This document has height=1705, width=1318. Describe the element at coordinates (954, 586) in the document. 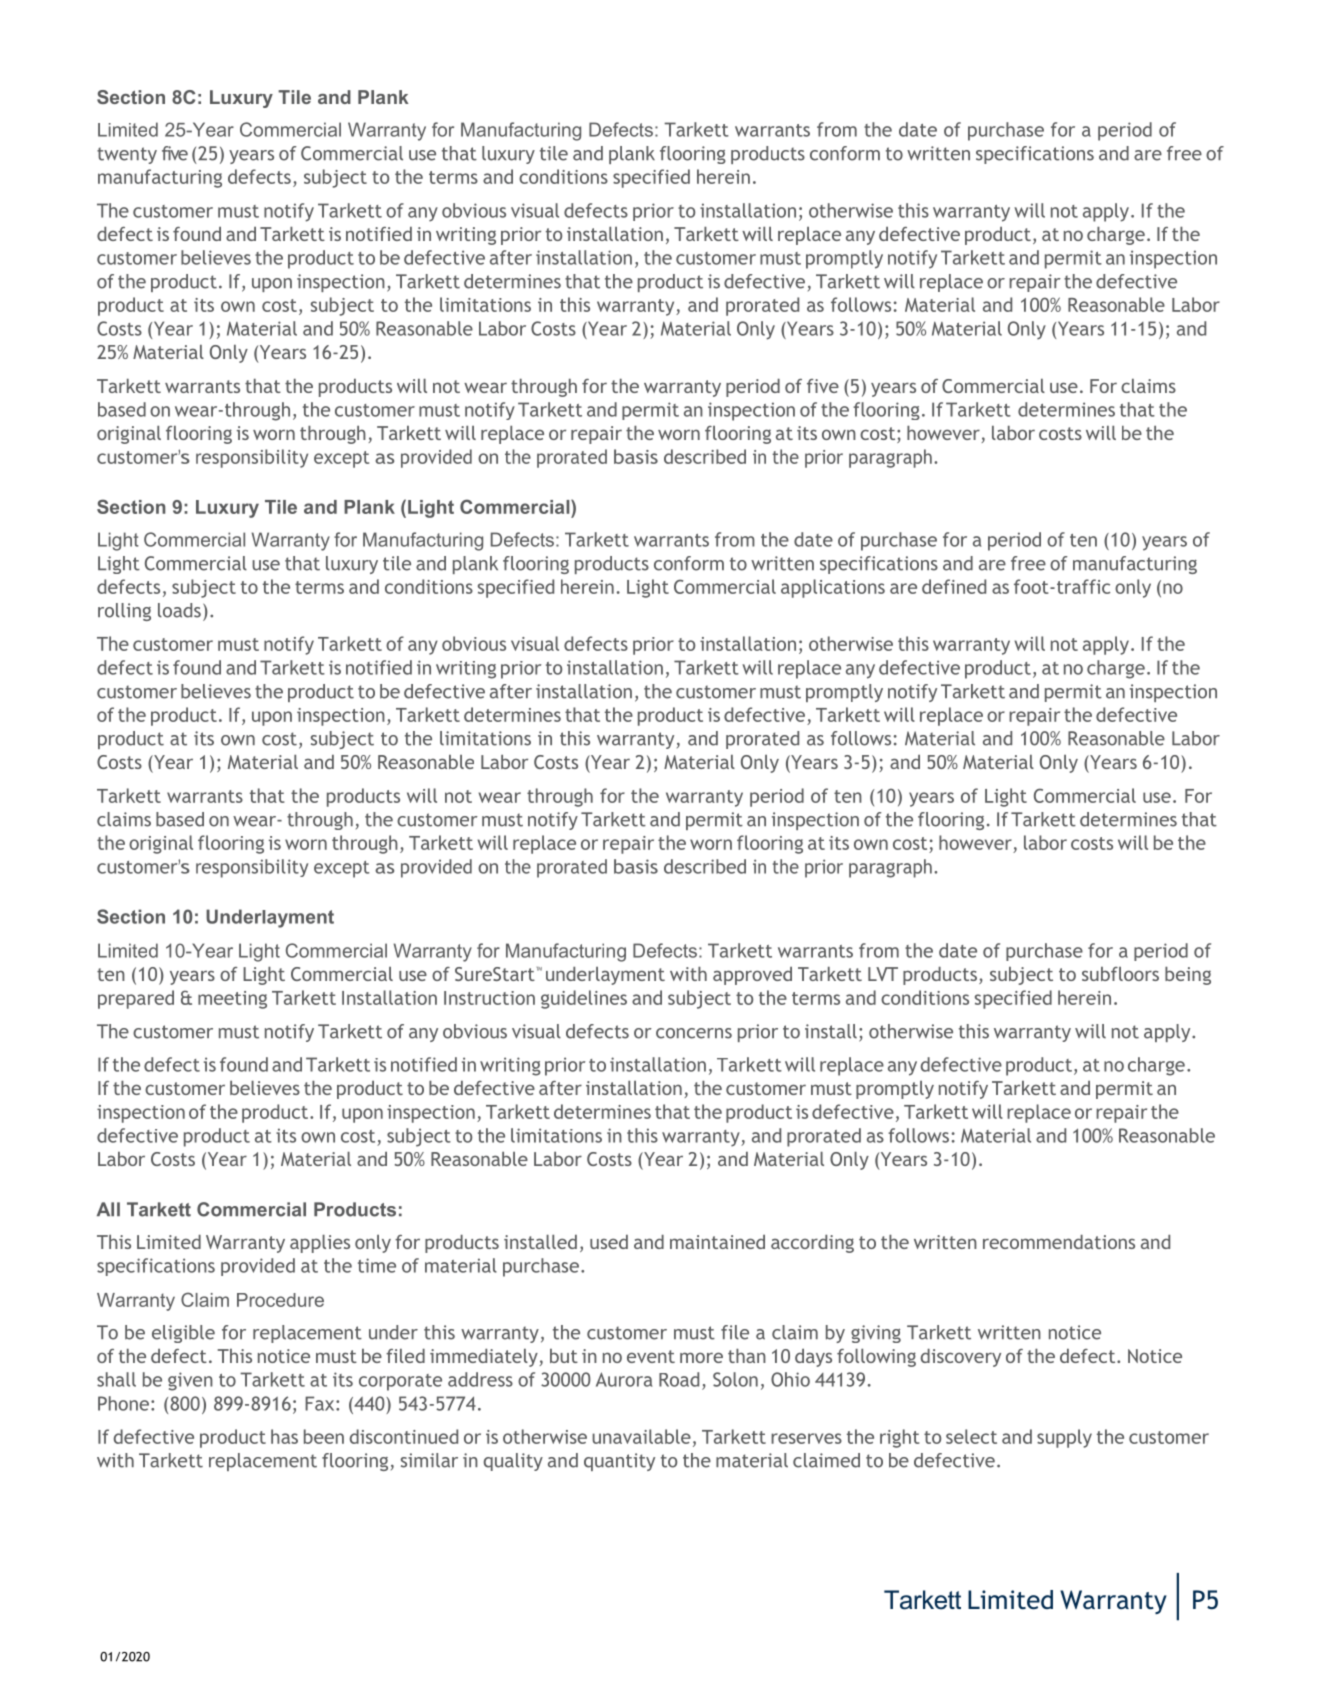

I see `defined` at that location.
